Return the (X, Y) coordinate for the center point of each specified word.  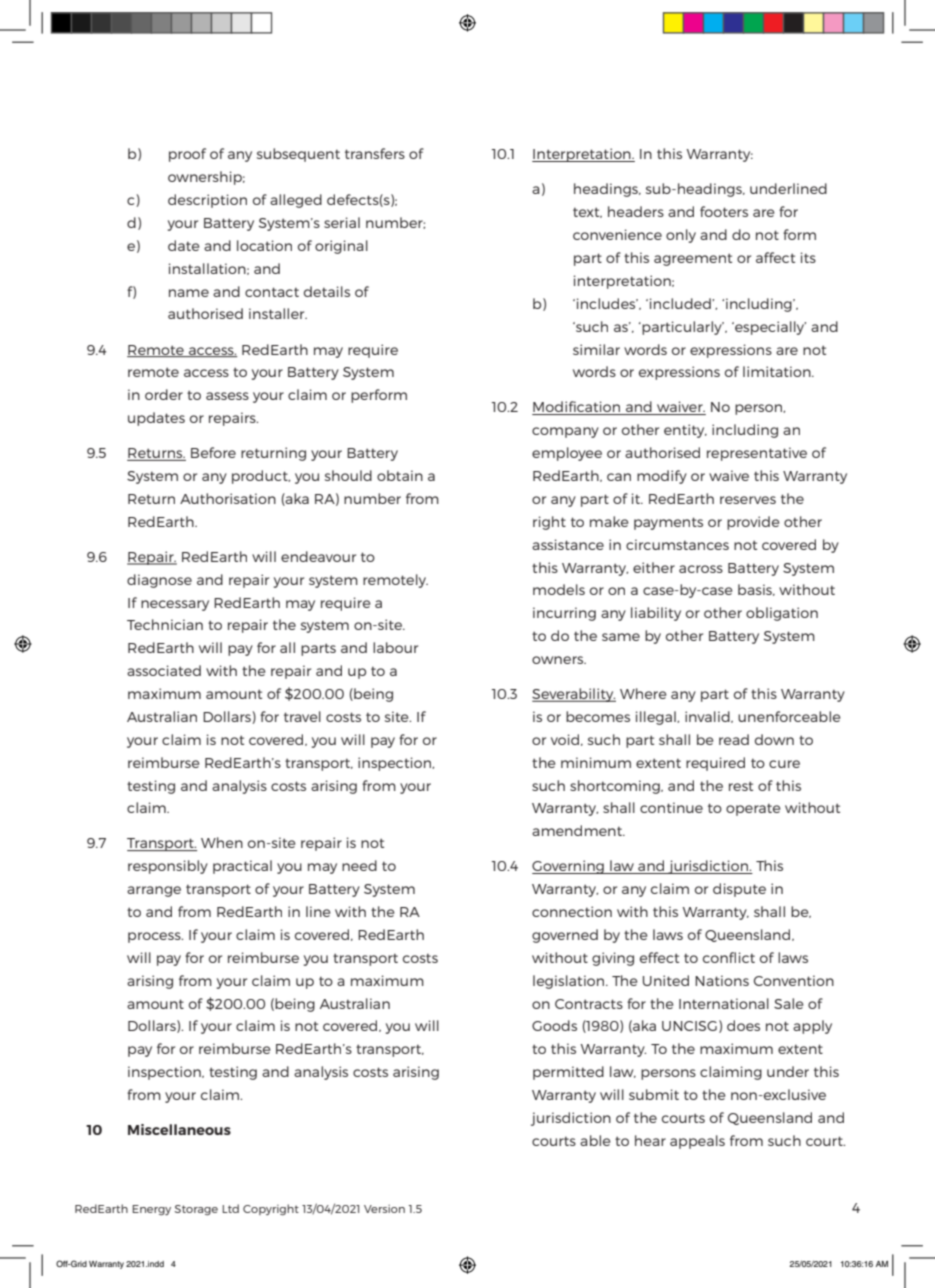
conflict (729, 957)
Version (384, 1209)
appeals (697, 1142)
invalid (708, 717)
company (565, 432)
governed (565, 936)
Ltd (230, 1208)
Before (213, 452)
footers (724, 211)
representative (757, 454)
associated (164, 670)
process (155, 937)
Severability (574, 695)
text (587, 212)
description (207, 201)
